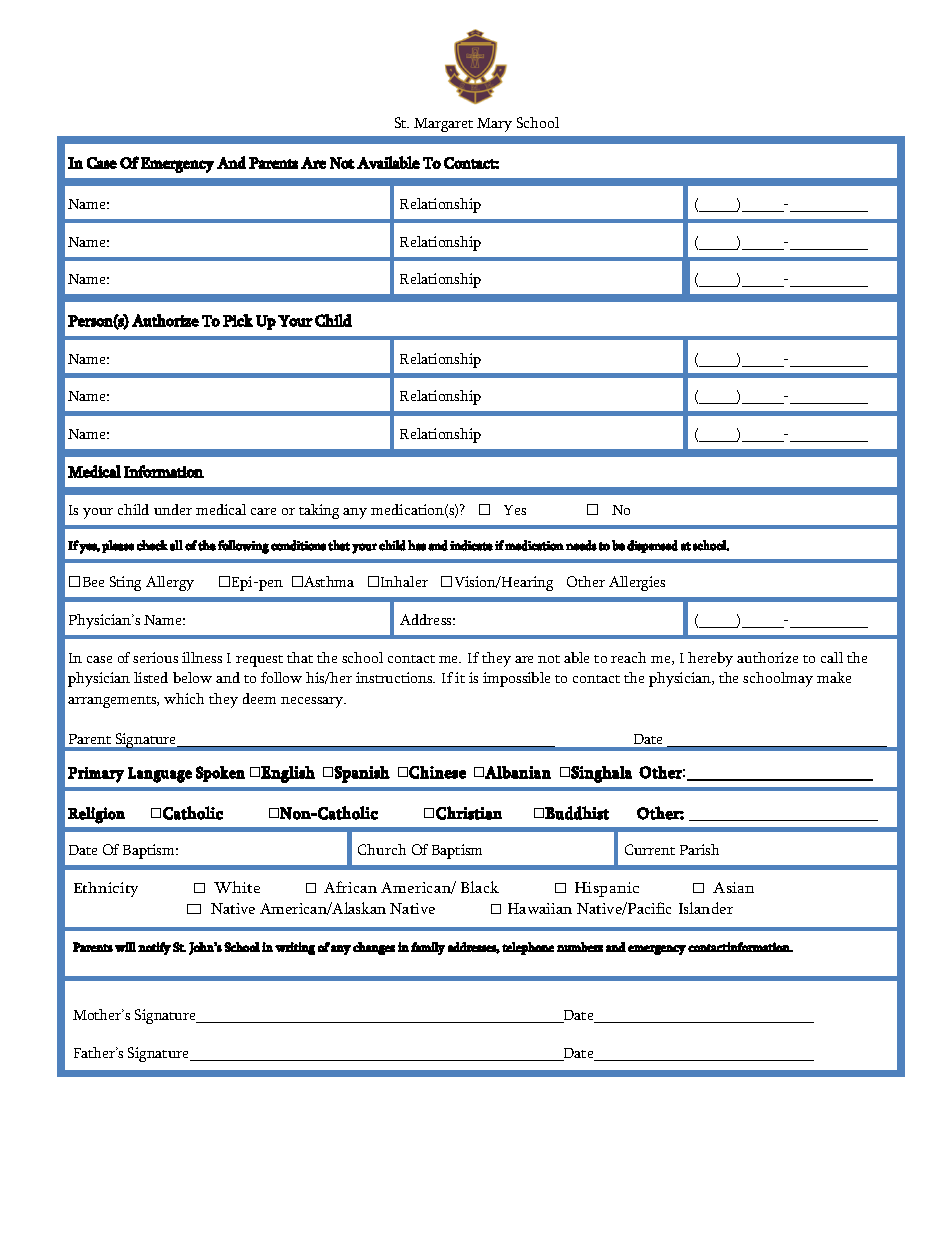  I want to click on Islander, so click(706, 908).
